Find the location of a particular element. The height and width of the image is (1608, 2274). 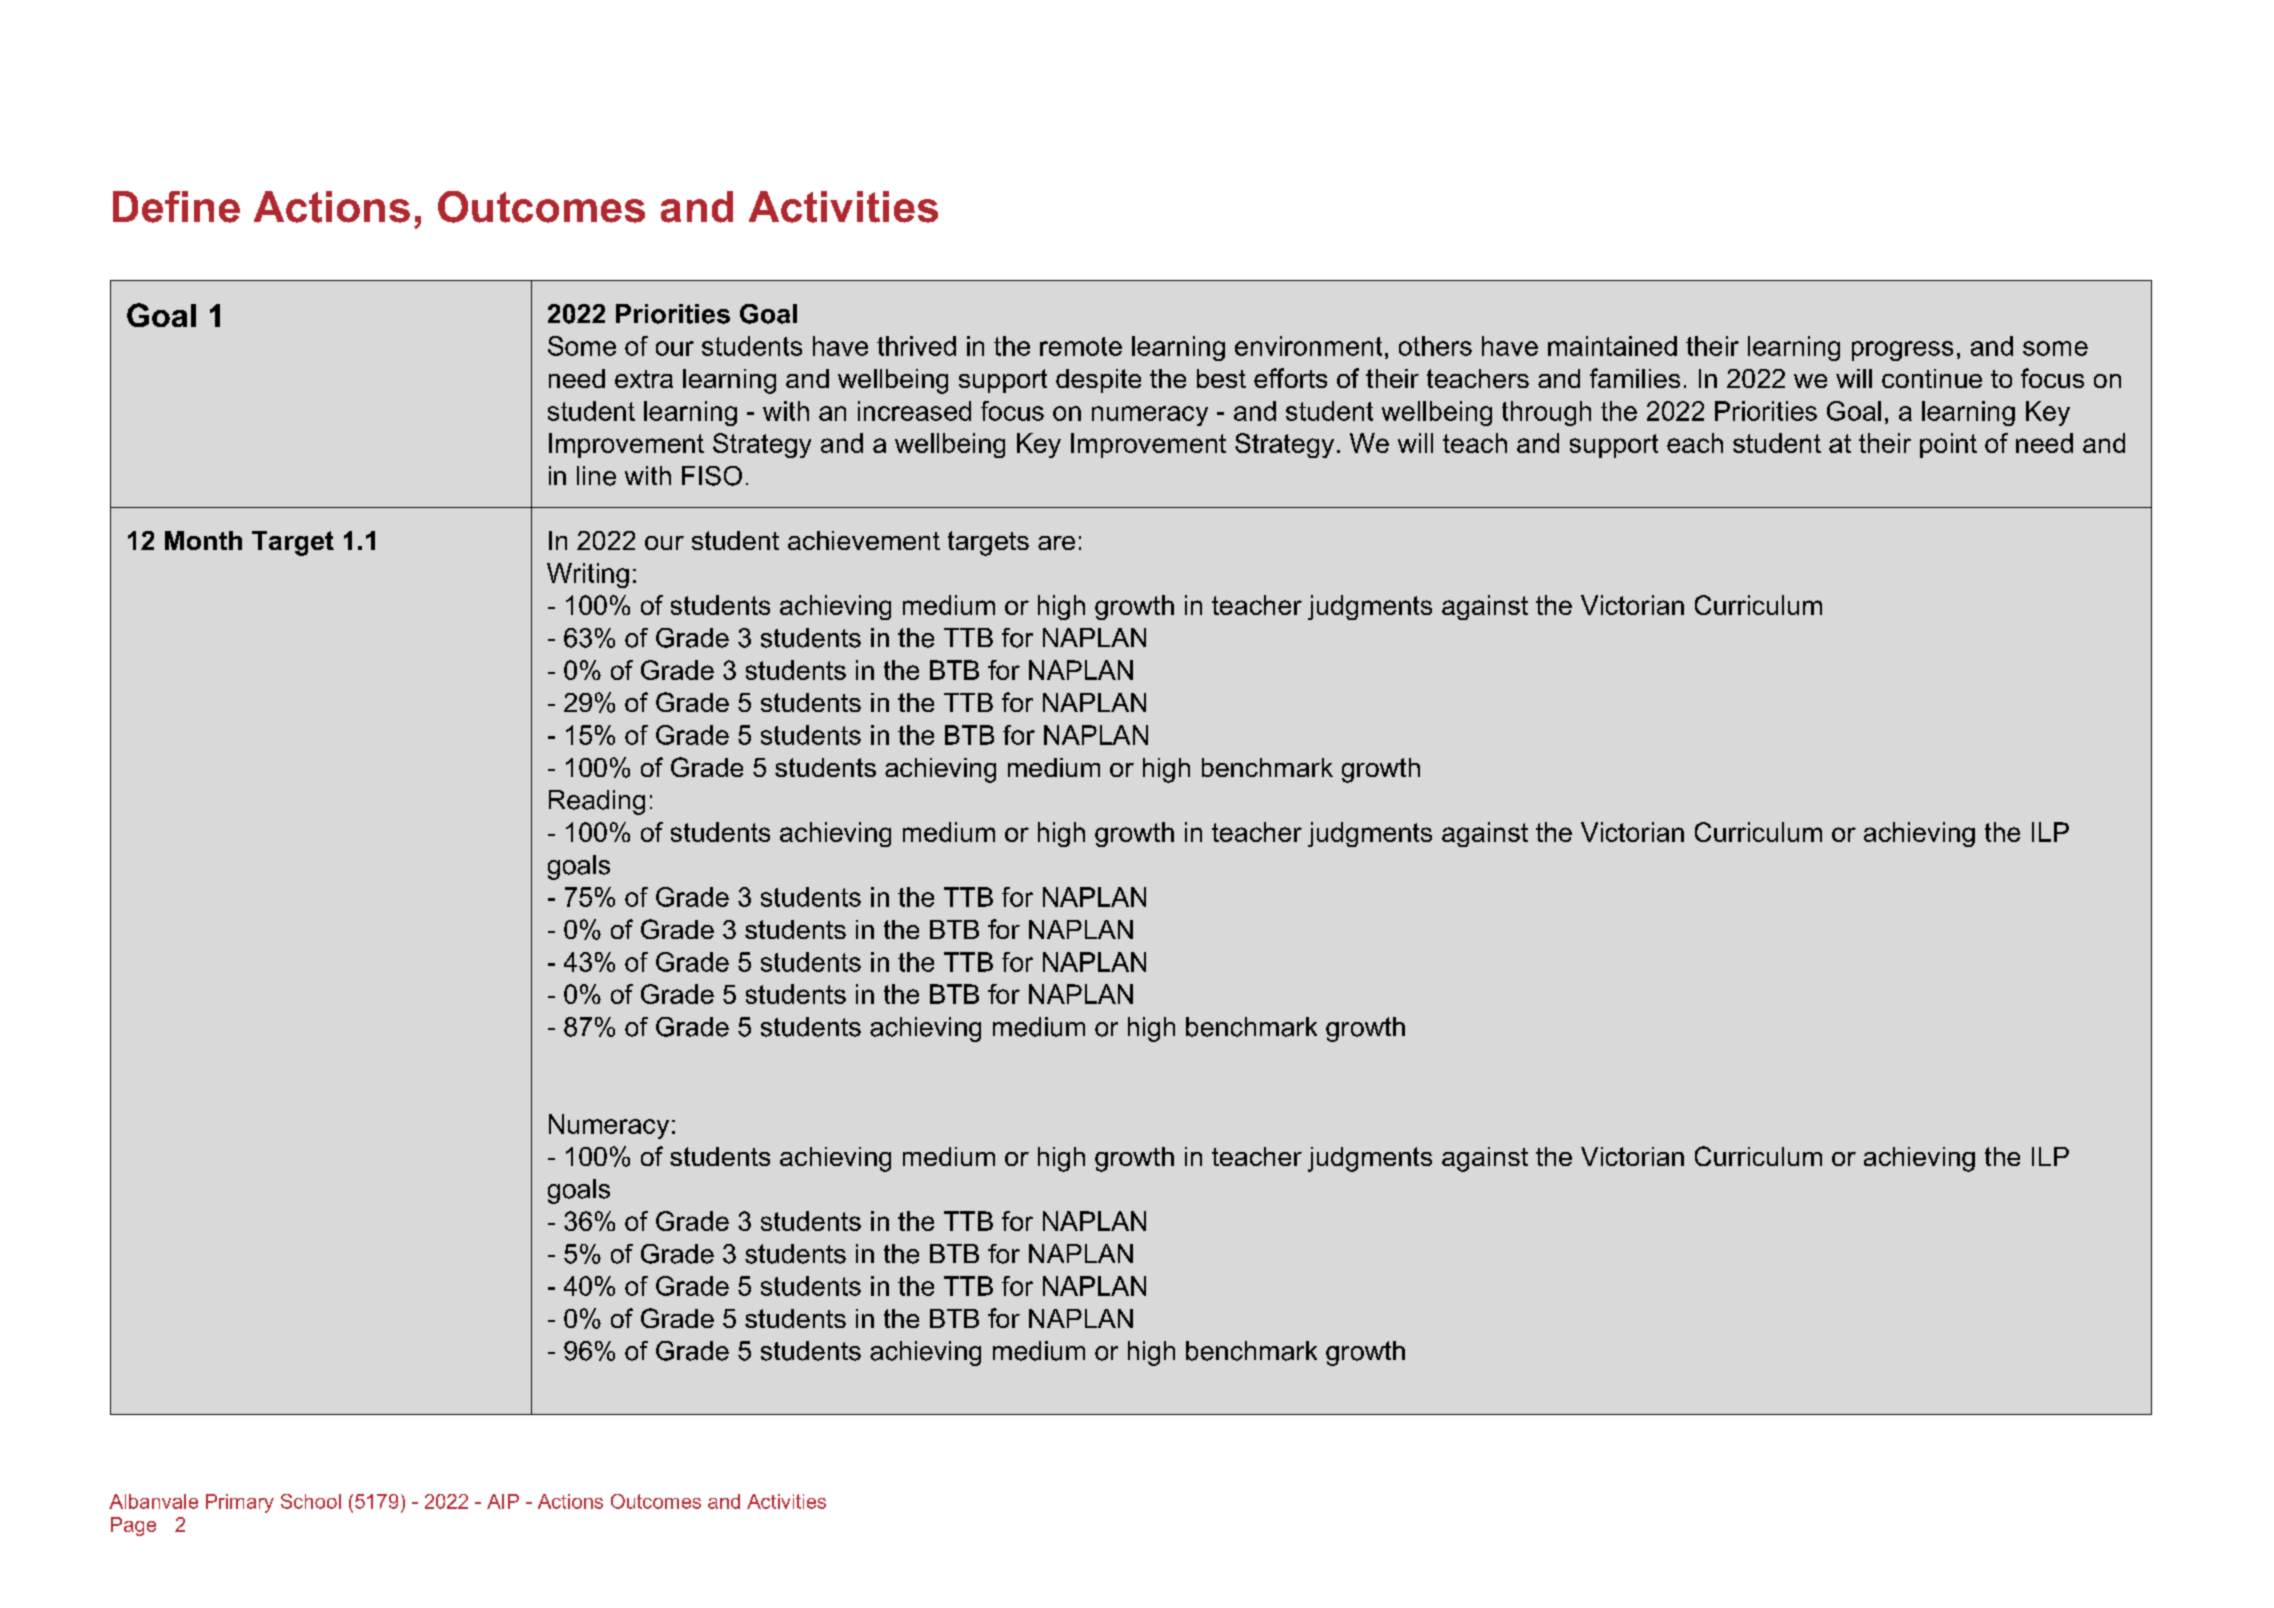

AIP is located at coordinates (503, 1501).
